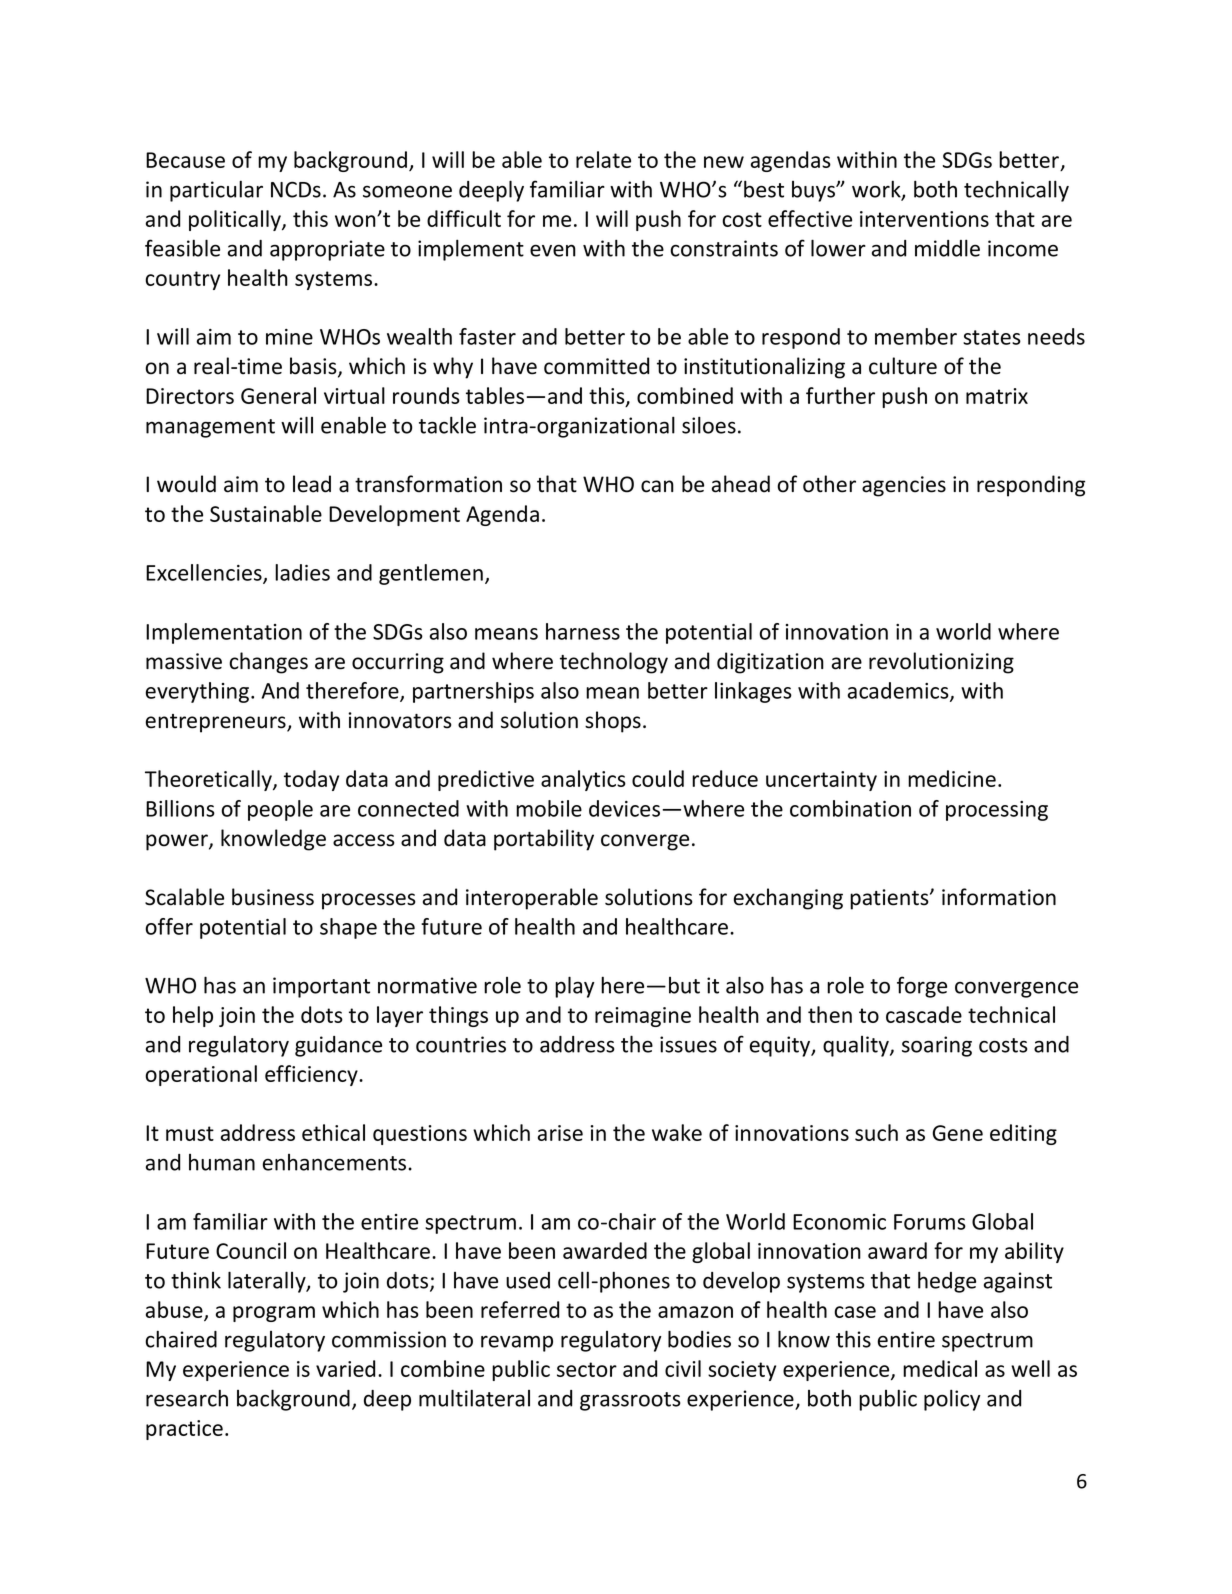 This document has width=1232, height=1594. What do you see at coordinates (236, 220) in the document?
I see `politically` at bounding box center [236, 220].
